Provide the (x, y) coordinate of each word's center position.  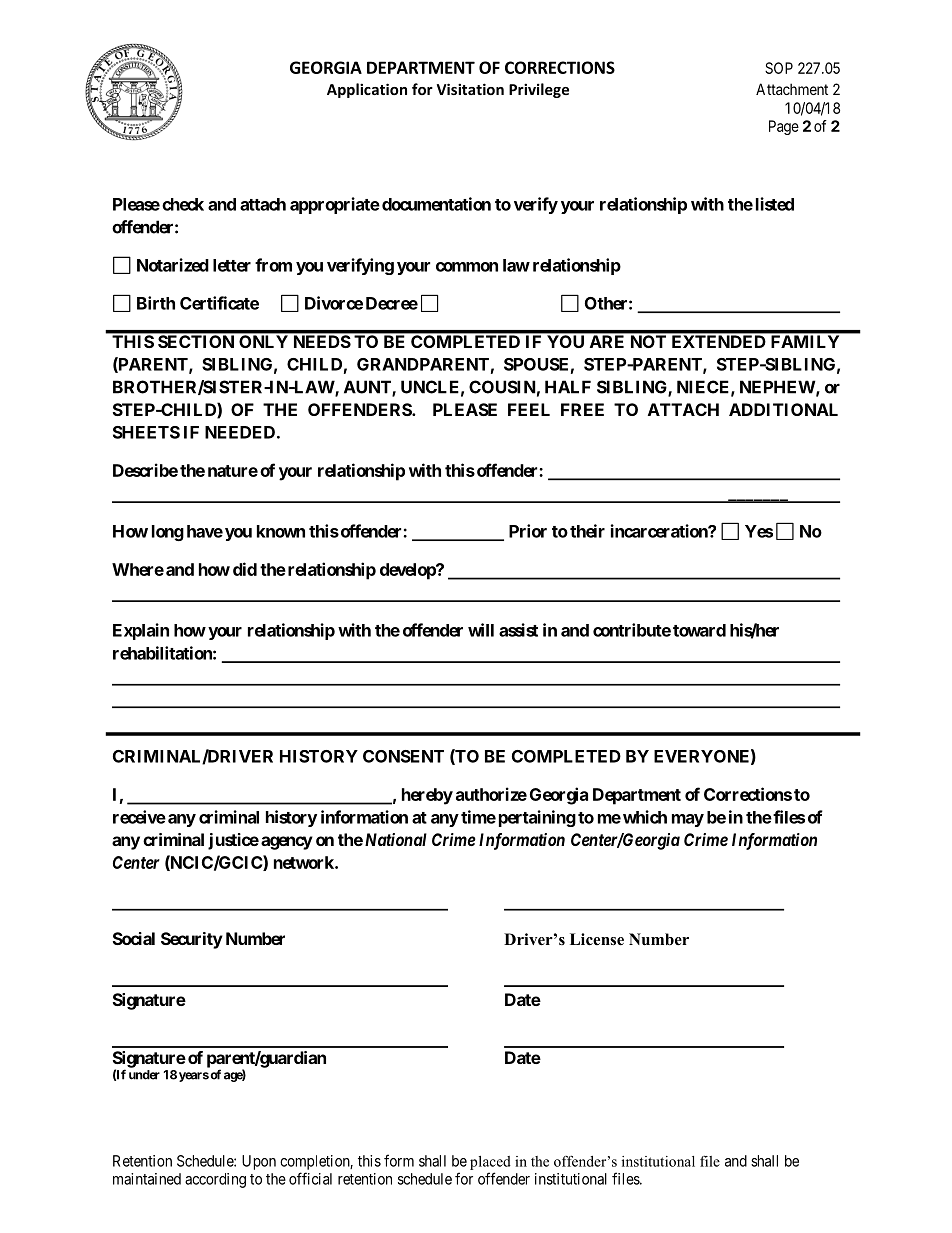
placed (490, 1163)
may (688, 820)
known (281, 531)
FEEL (529, 409)
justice (233, 841)
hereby (427, 796)
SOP (779, 68)
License (597, 939)
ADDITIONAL (783, 409)
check (183, 204)
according (215, 1180)
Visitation (470, 89)
